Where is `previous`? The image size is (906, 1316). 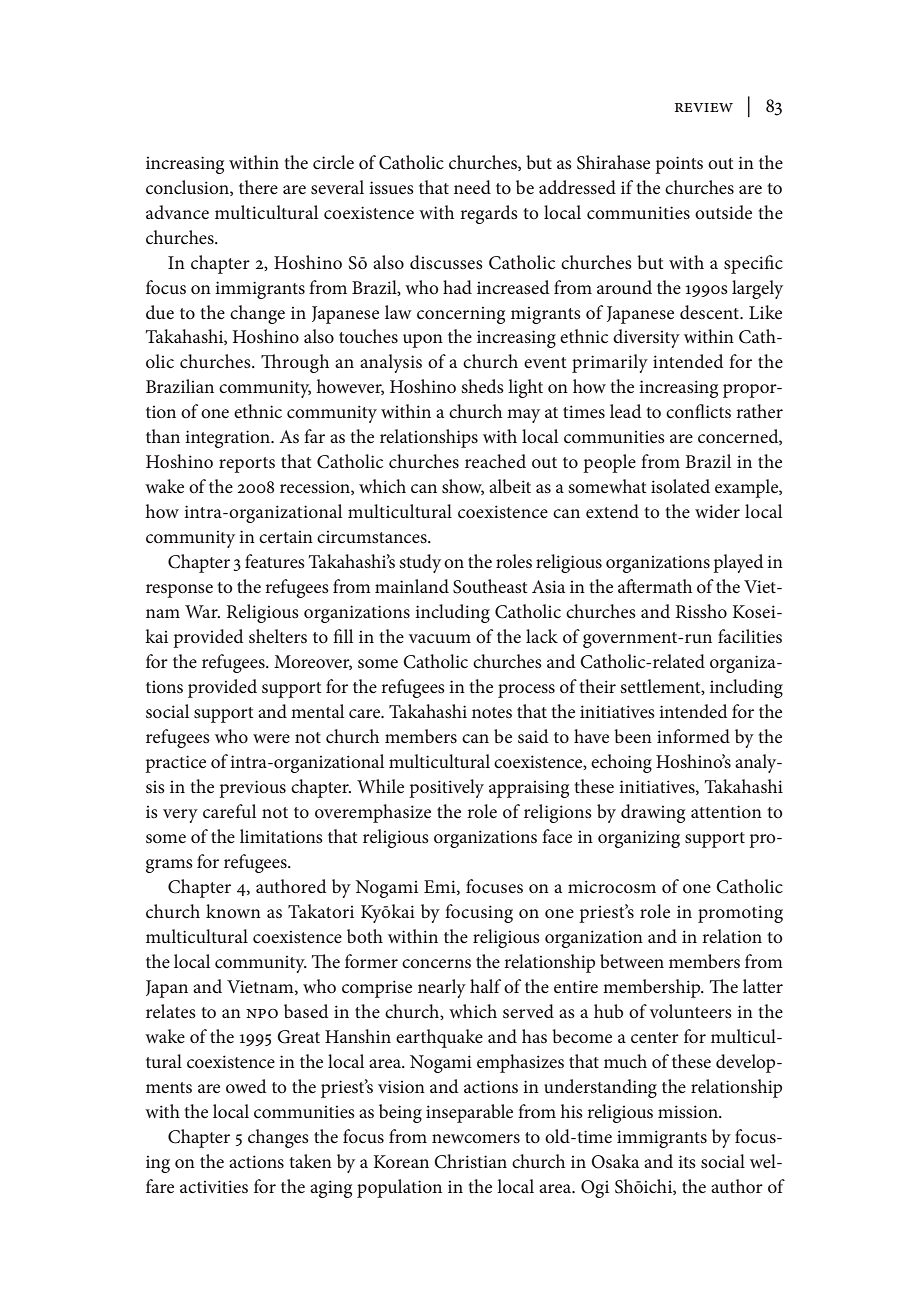
previous is located at coordinates (252, 789).
